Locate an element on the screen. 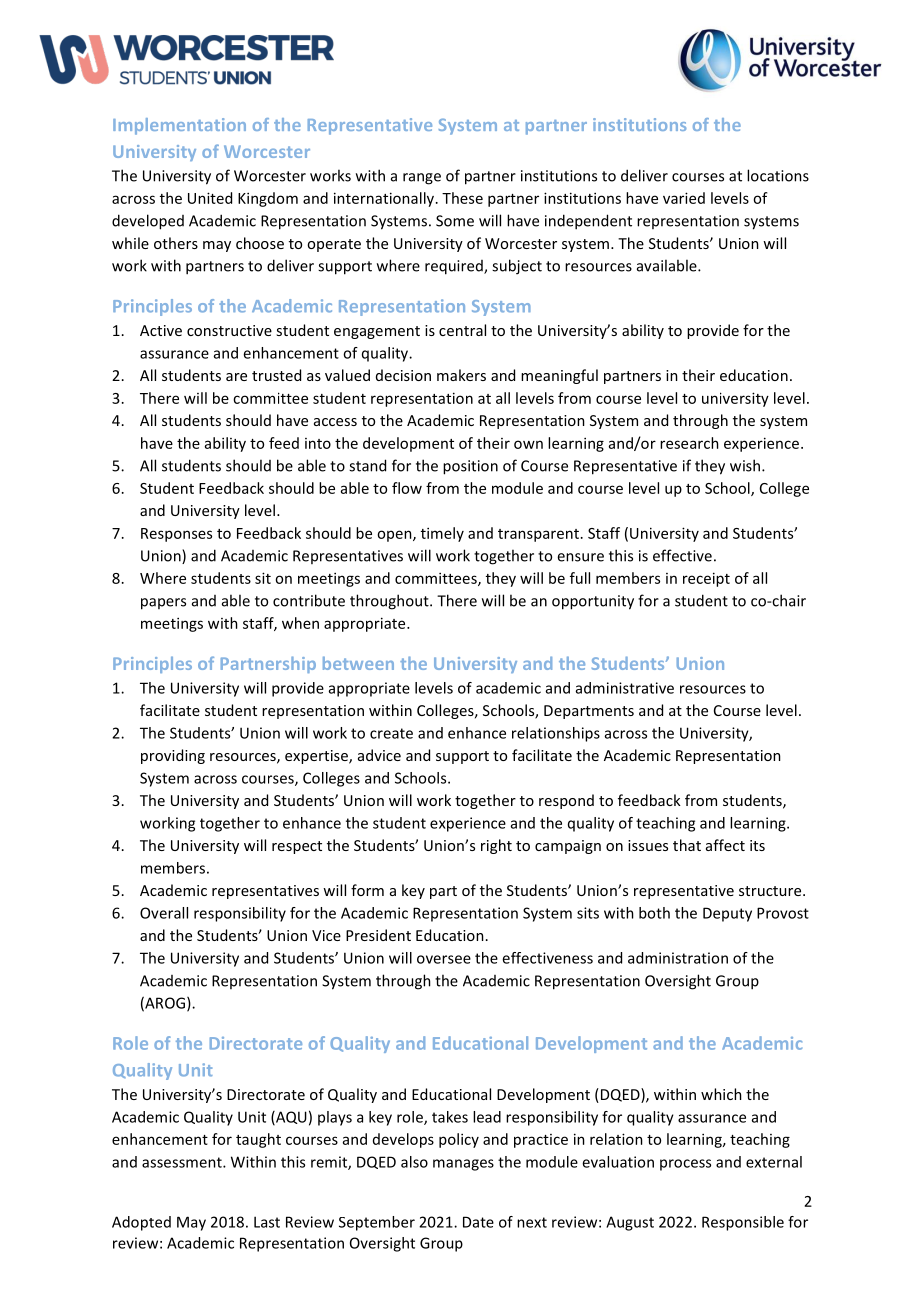 The height and width of the screenshot is (1308, 924). papers is located at coordinates (163, 604).
